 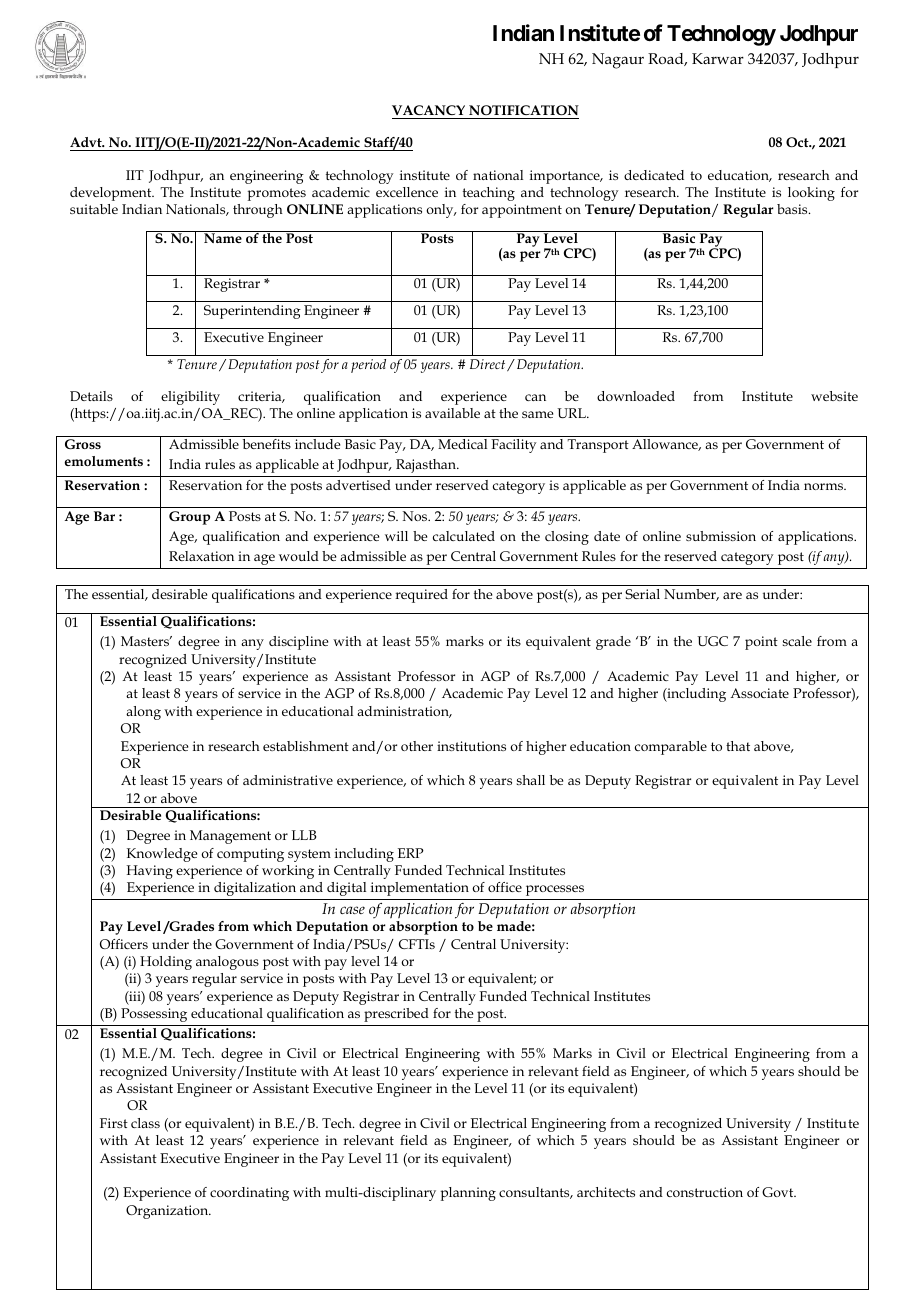 What do you see at coordinates (721, 536) in the page?
I see `submission` at bounding box center [721, 536].
